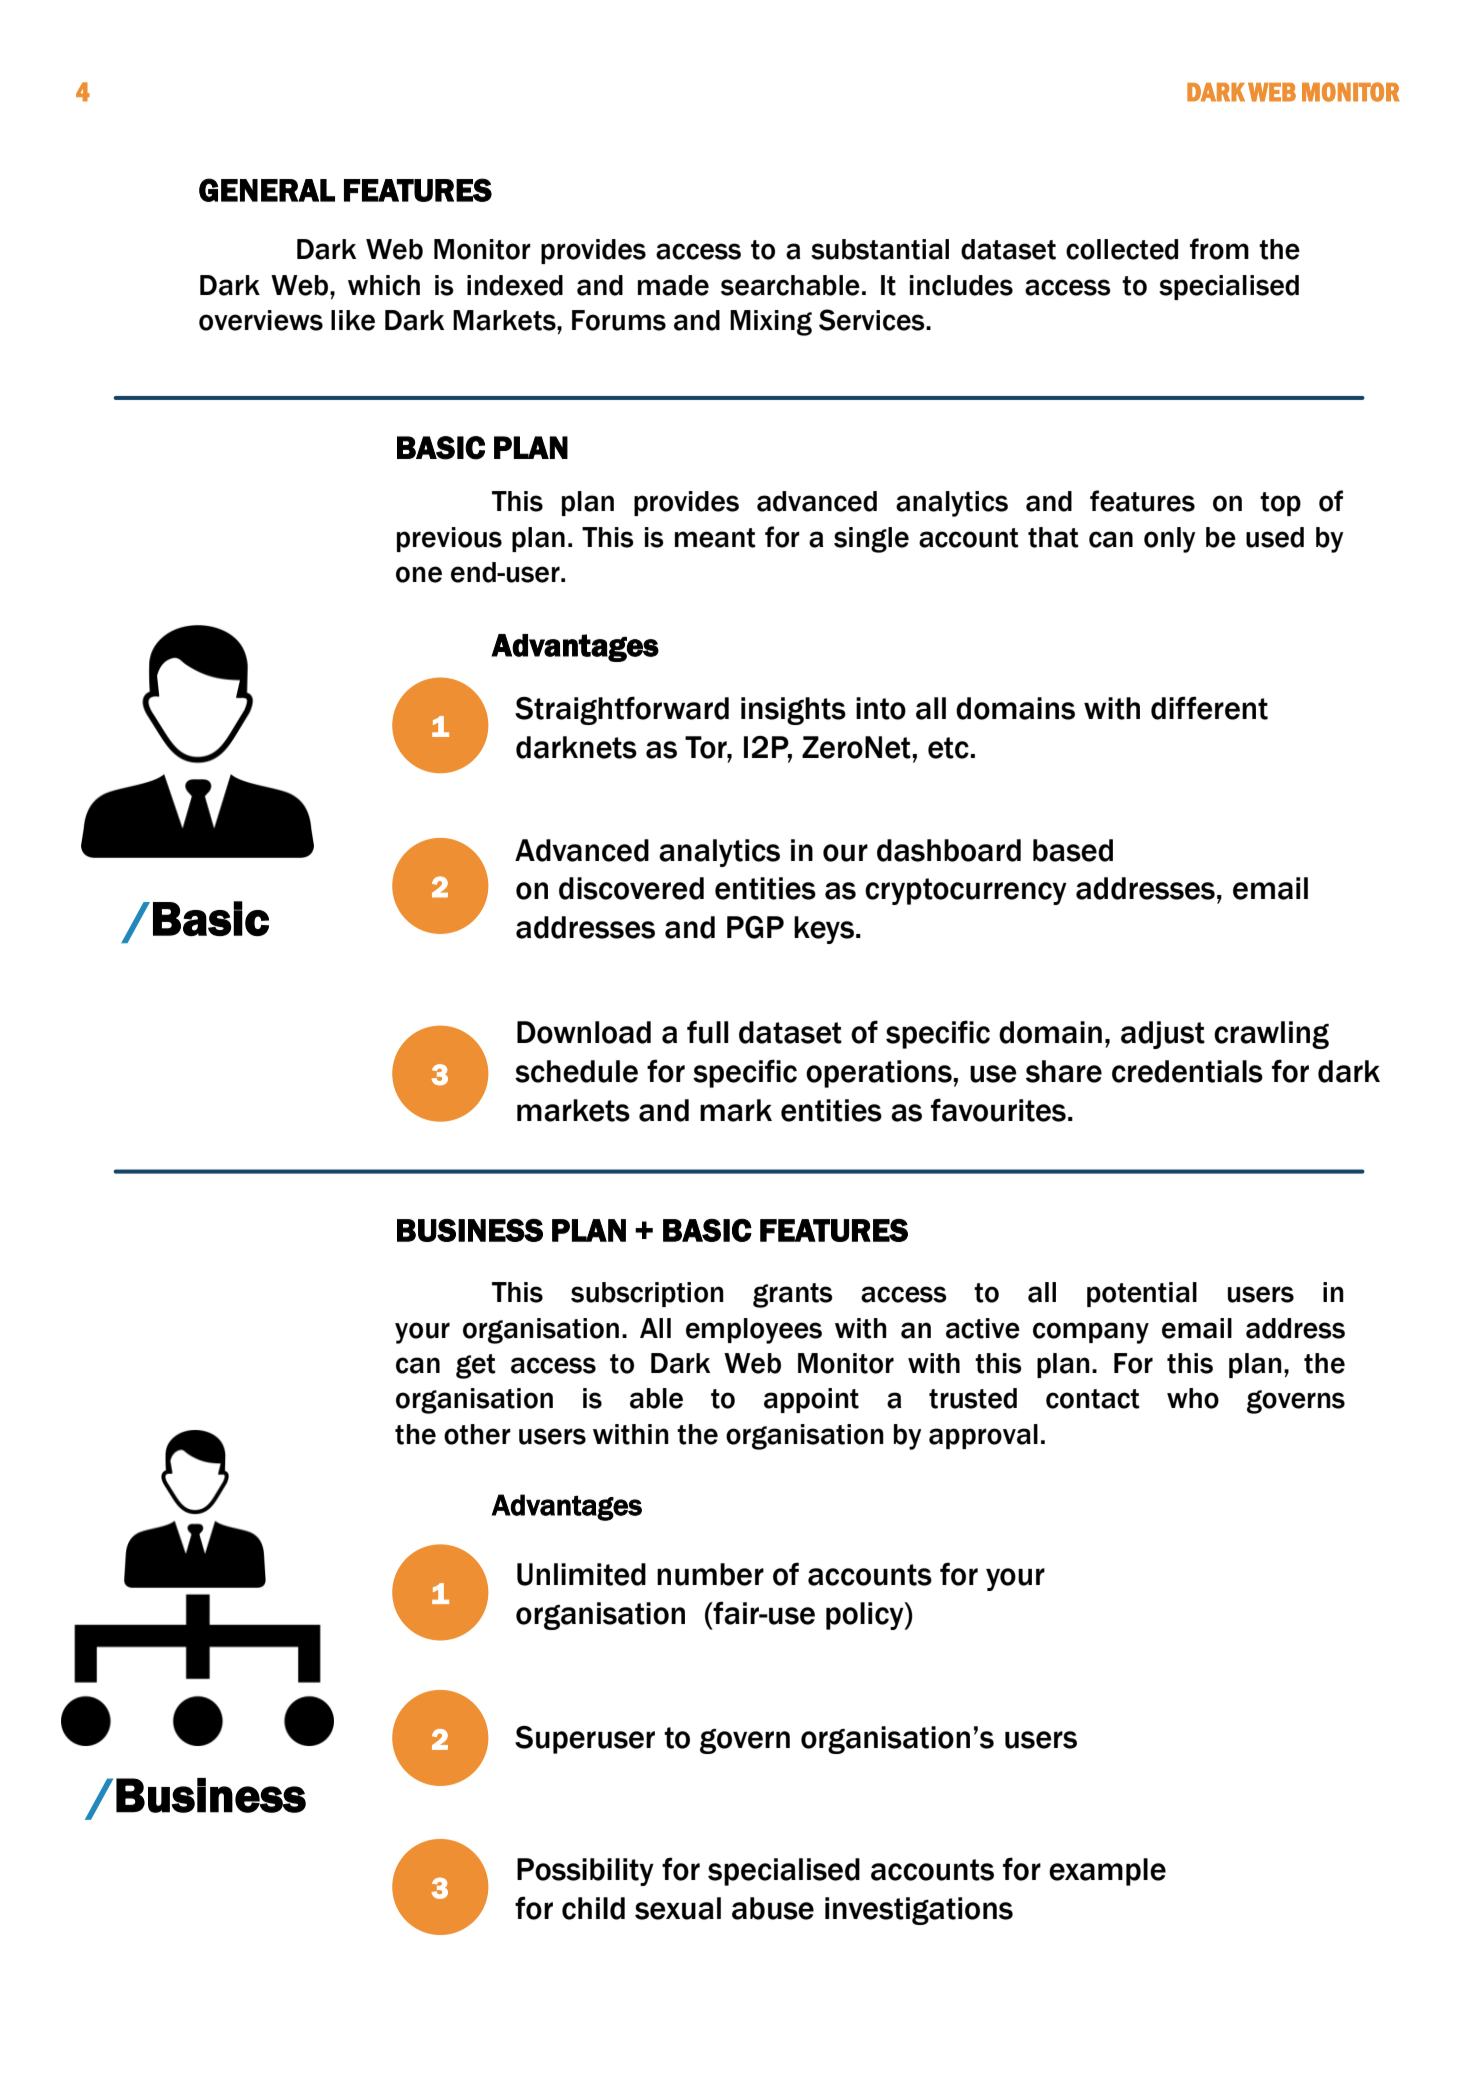  I want to click on get, so click(476, 1366).
